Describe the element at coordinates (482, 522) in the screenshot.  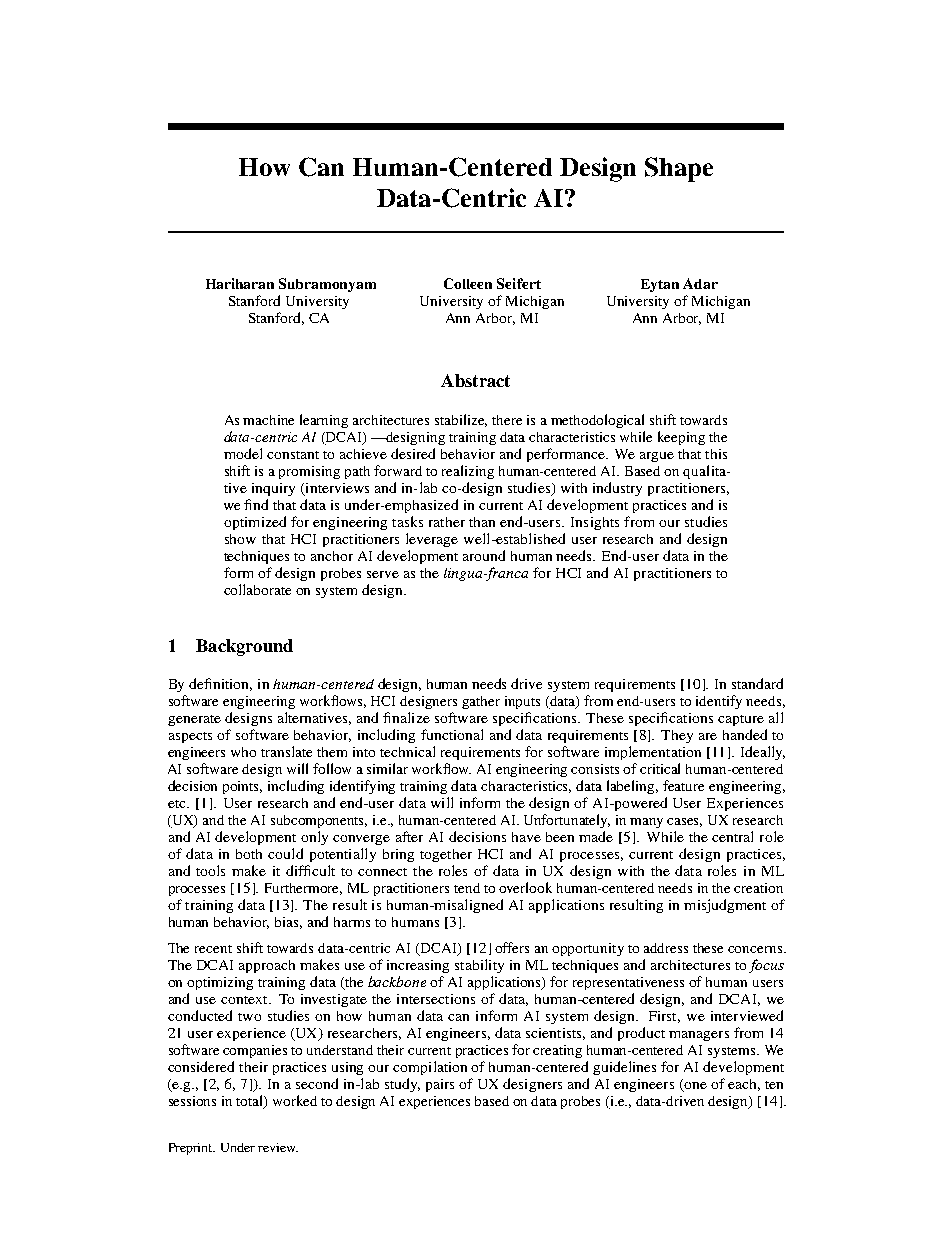
I see `than` at that location.
